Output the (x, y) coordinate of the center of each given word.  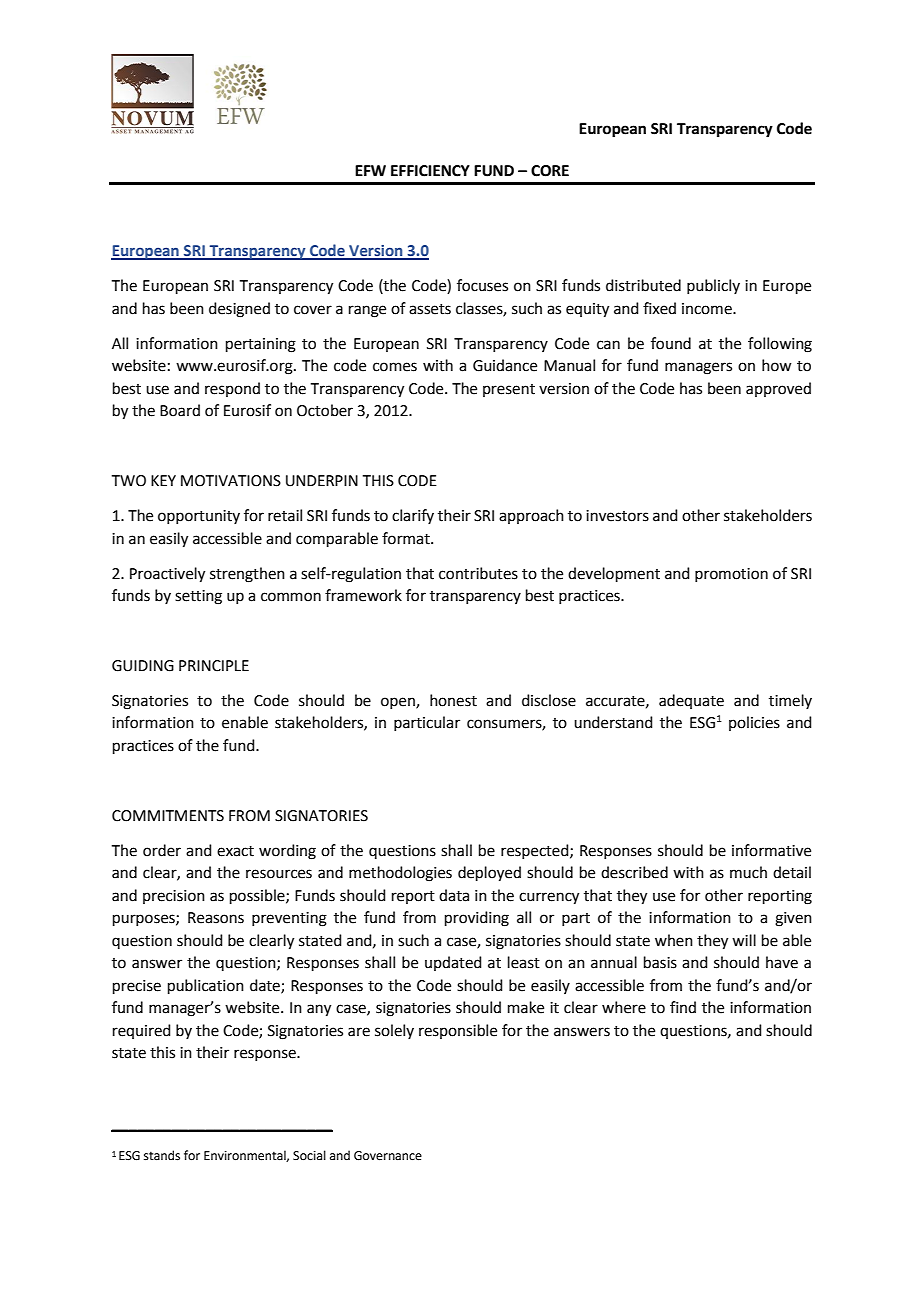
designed (239, 310)
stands (162, 1155)
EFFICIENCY (430, 171)
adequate (691, 701)
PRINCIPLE (214, 666)
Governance (388, 1156)
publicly (713, 286)
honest (453, 700)
